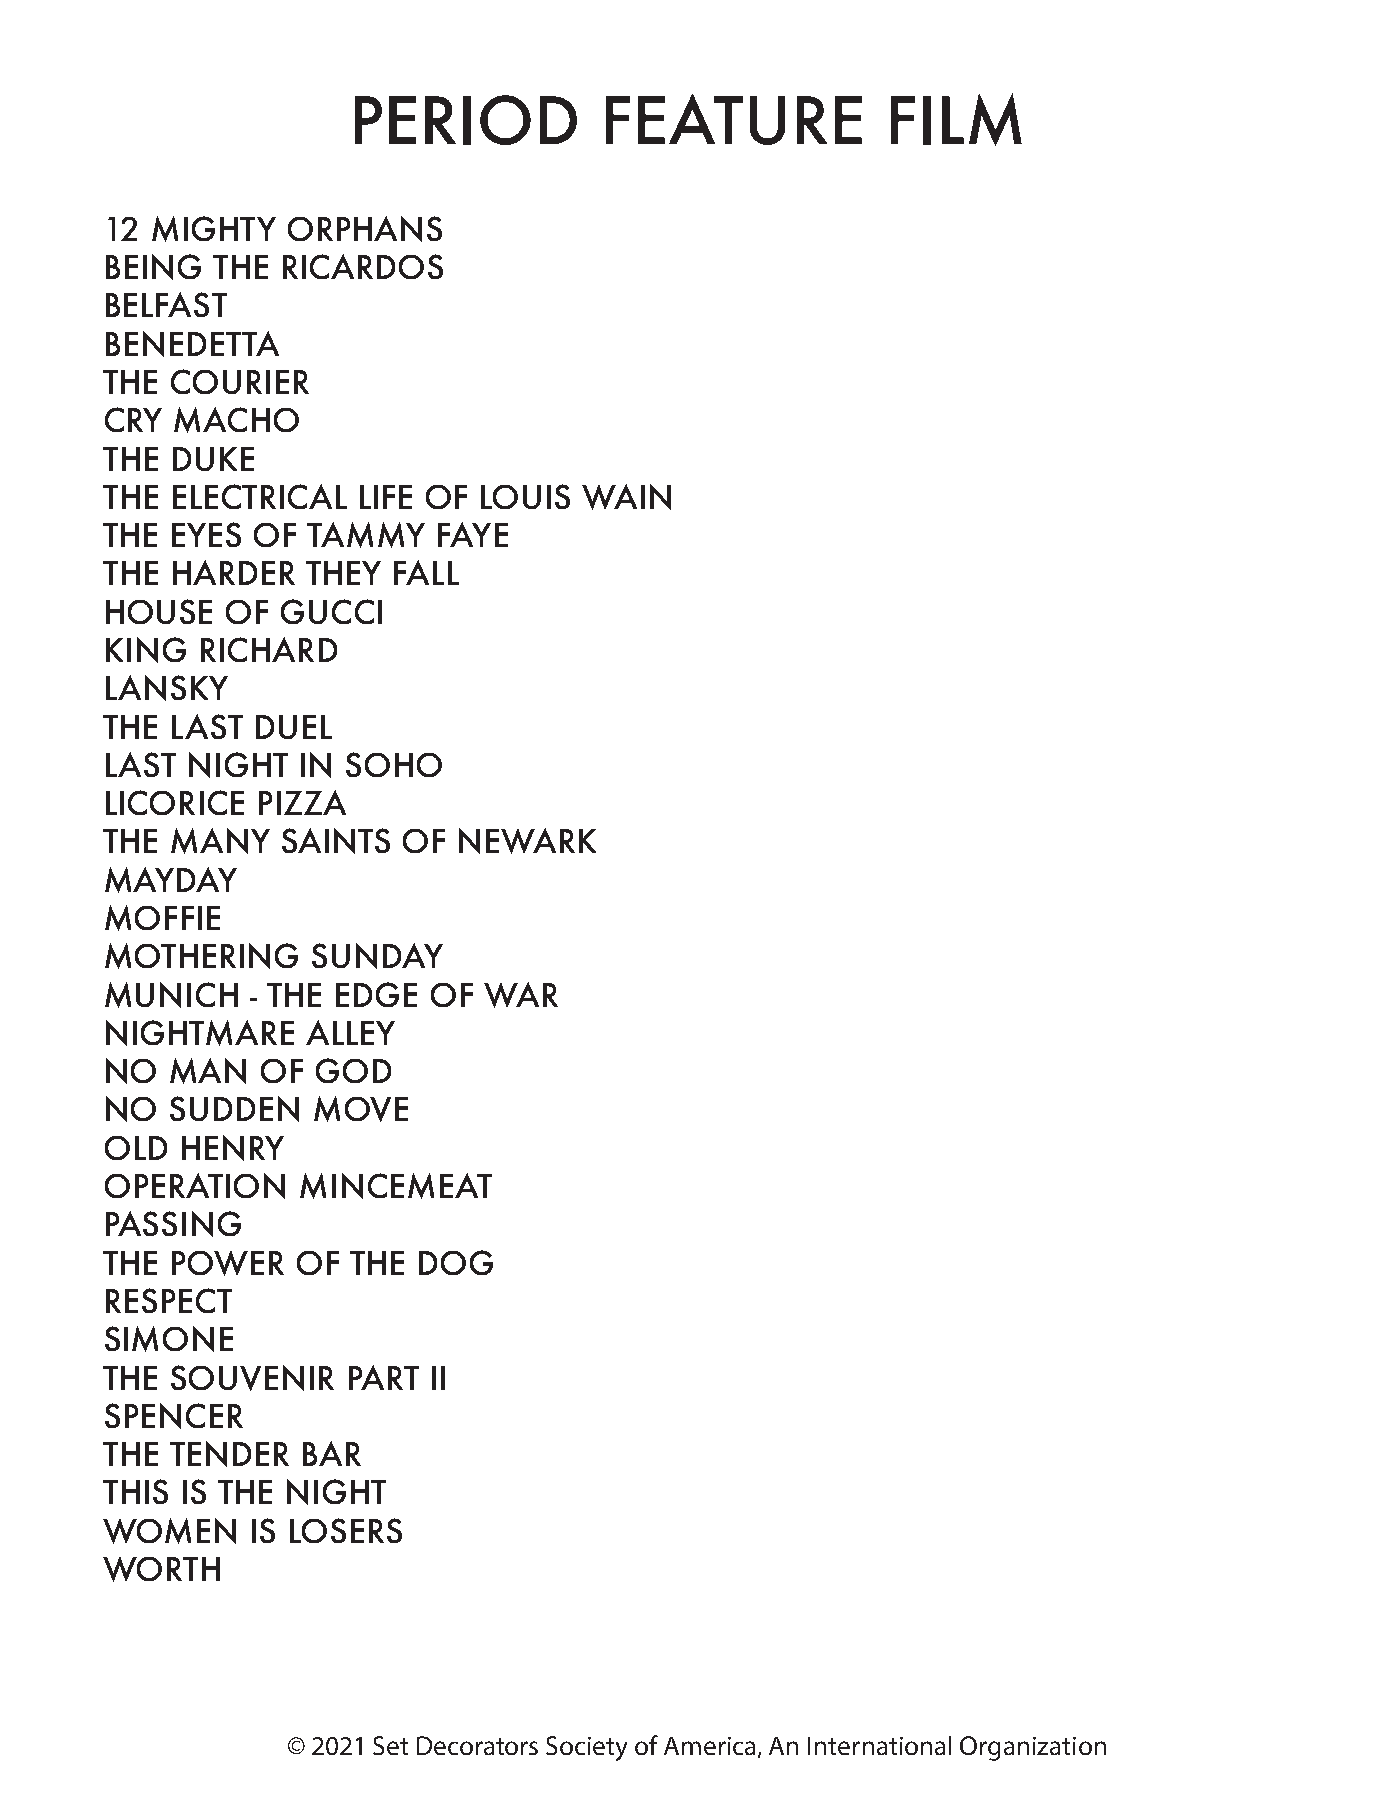 Image resolution: width=1395 pixels, height=1805 pixels. I want to click on MIGHTY, so click(214, 229).
